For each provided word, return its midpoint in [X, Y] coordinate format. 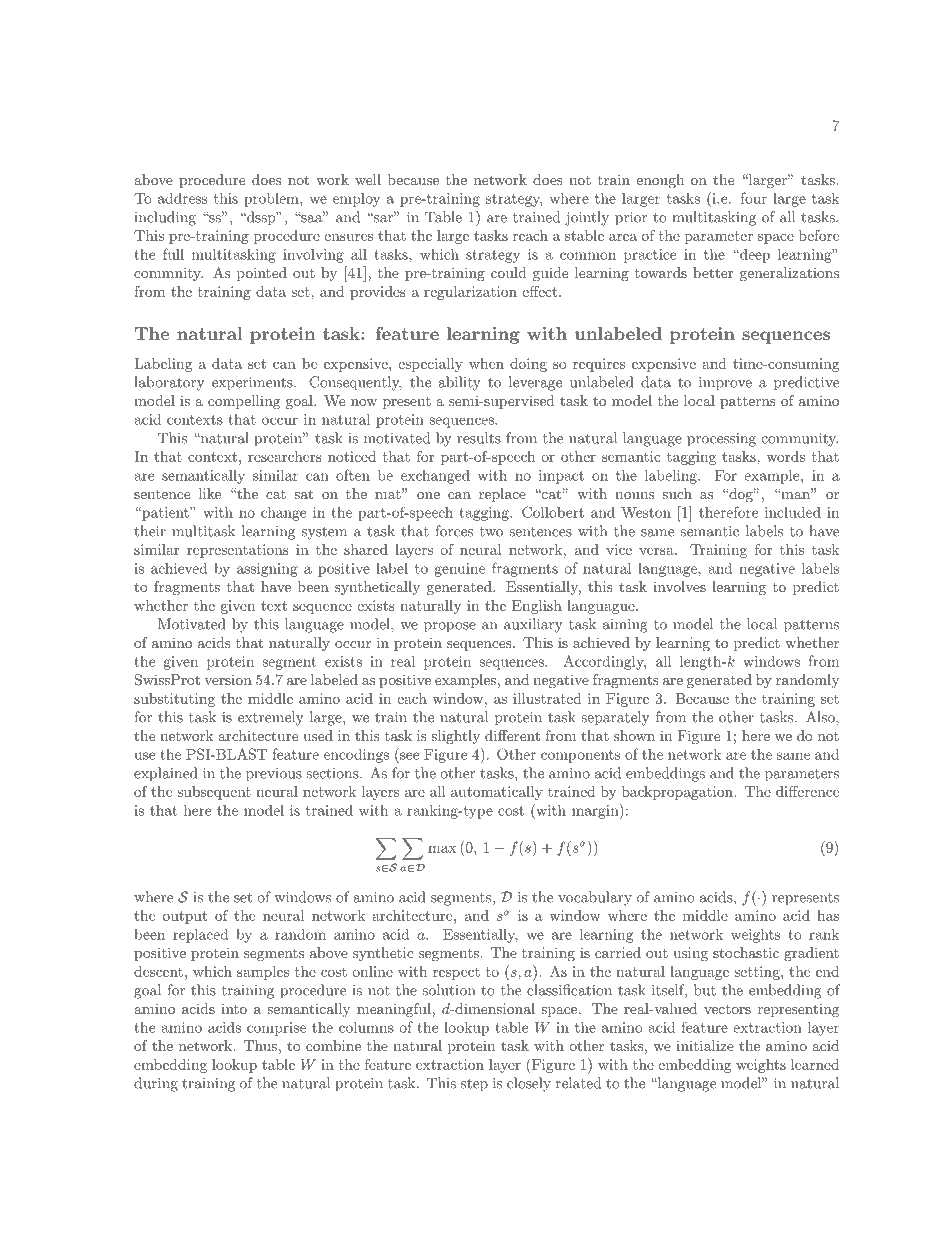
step [474, 1085]
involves [679, 586]
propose [450, 627]
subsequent [214, 793]
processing [721, 440]
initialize [705, 1045]
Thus [260, 1045]
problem [272, 200]
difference [807, 791]
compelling [244, 402]
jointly [587, 218]
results [479, 438]
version [228, 680]
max [442, 849]
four [754, 198]
